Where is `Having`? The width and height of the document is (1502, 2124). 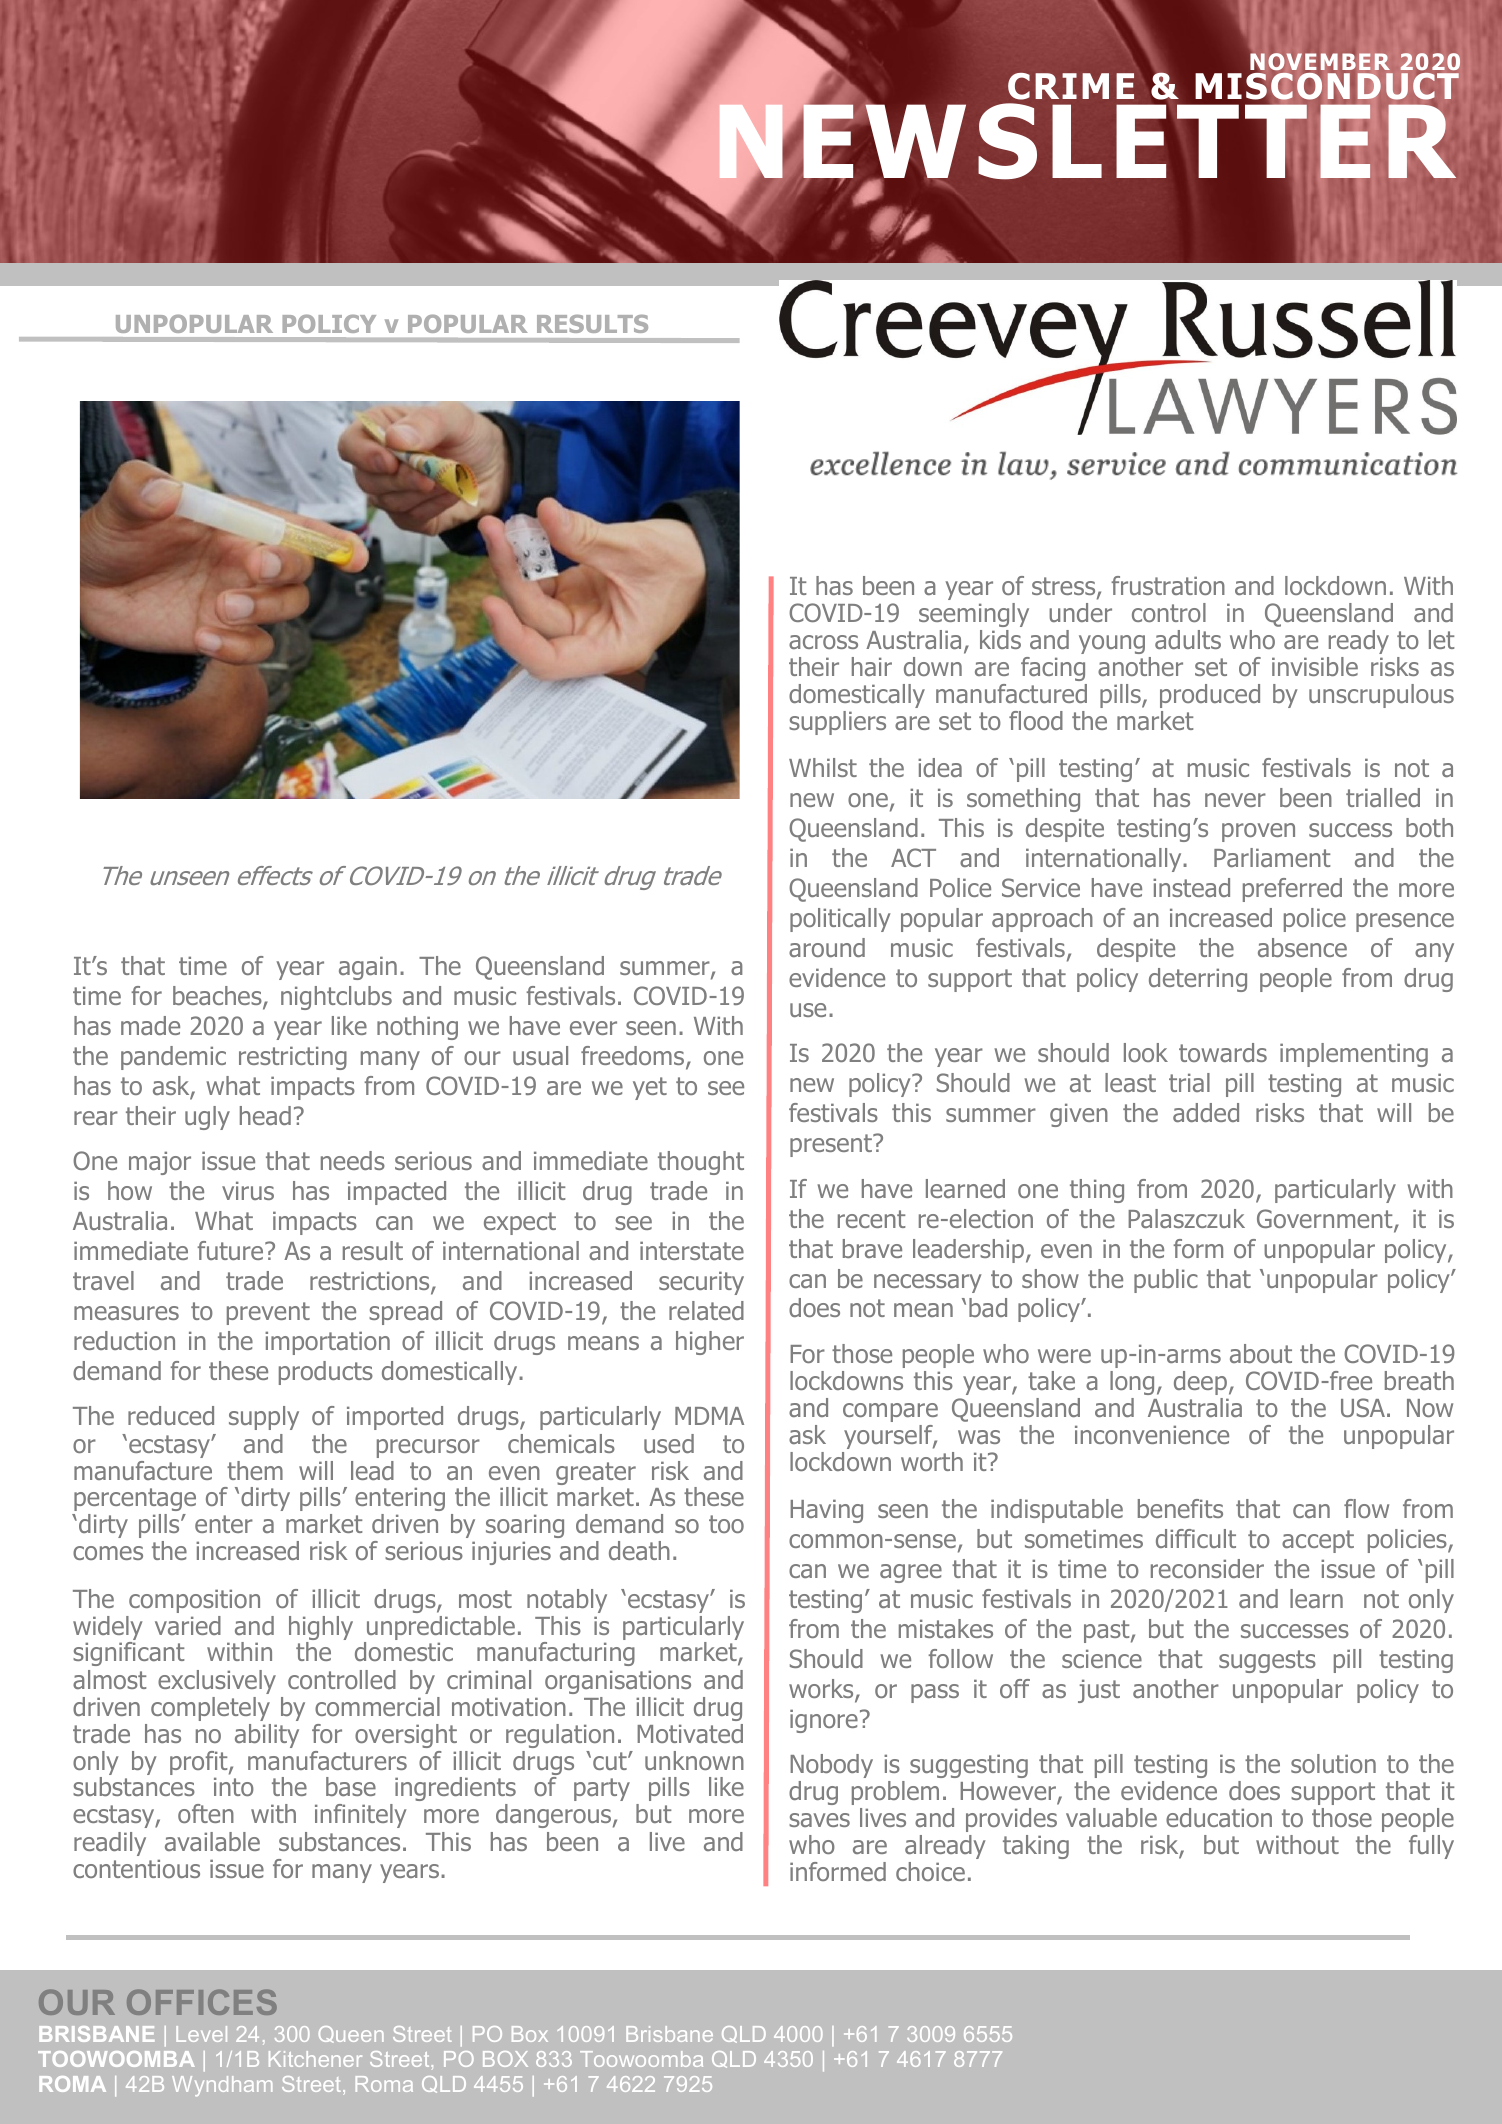
Having is located at coordinates (826, 1511).
